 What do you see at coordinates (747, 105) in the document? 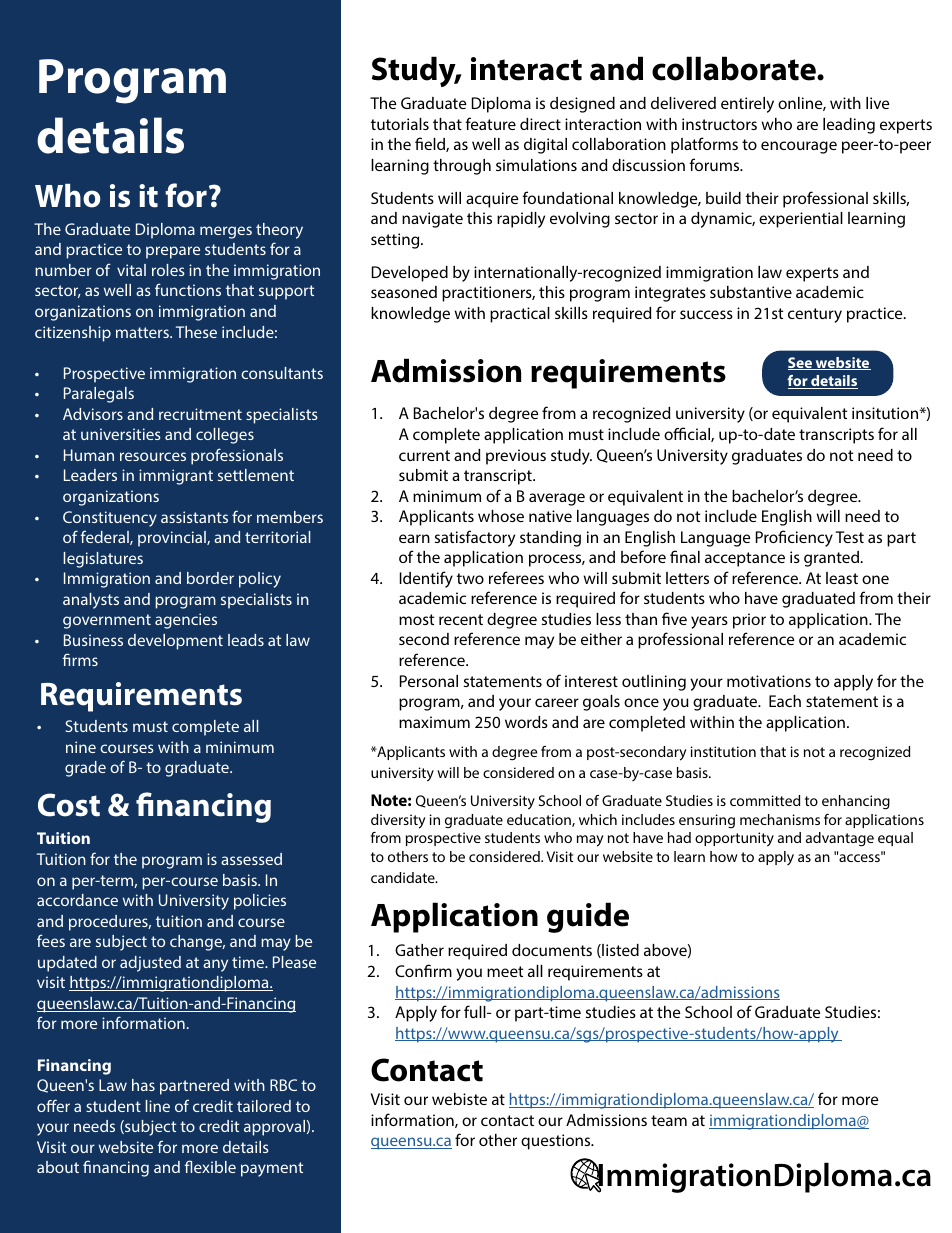
I see `entirely` at bounding box center [747, 105].
